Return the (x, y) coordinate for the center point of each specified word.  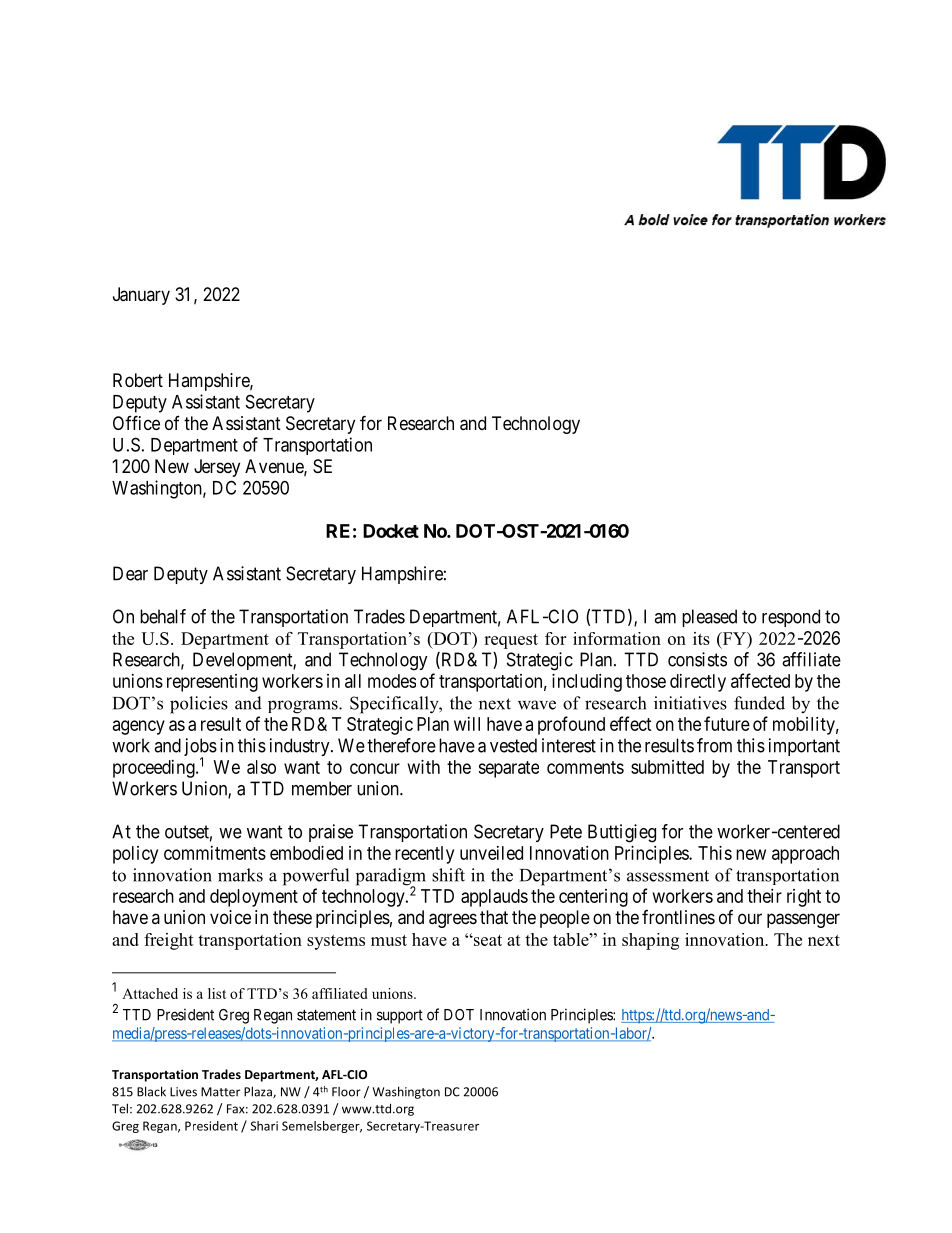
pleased (709, 618)
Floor (346, 1092)
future (727, 723)
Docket (391, 531)
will (467, 724)
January (141, 296)
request (511, 641)
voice (230, 917)
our (750, 918)
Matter (220, 1092)
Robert (138, 380)
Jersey (217, 468)
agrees (453, 920)
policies (199, 705)
